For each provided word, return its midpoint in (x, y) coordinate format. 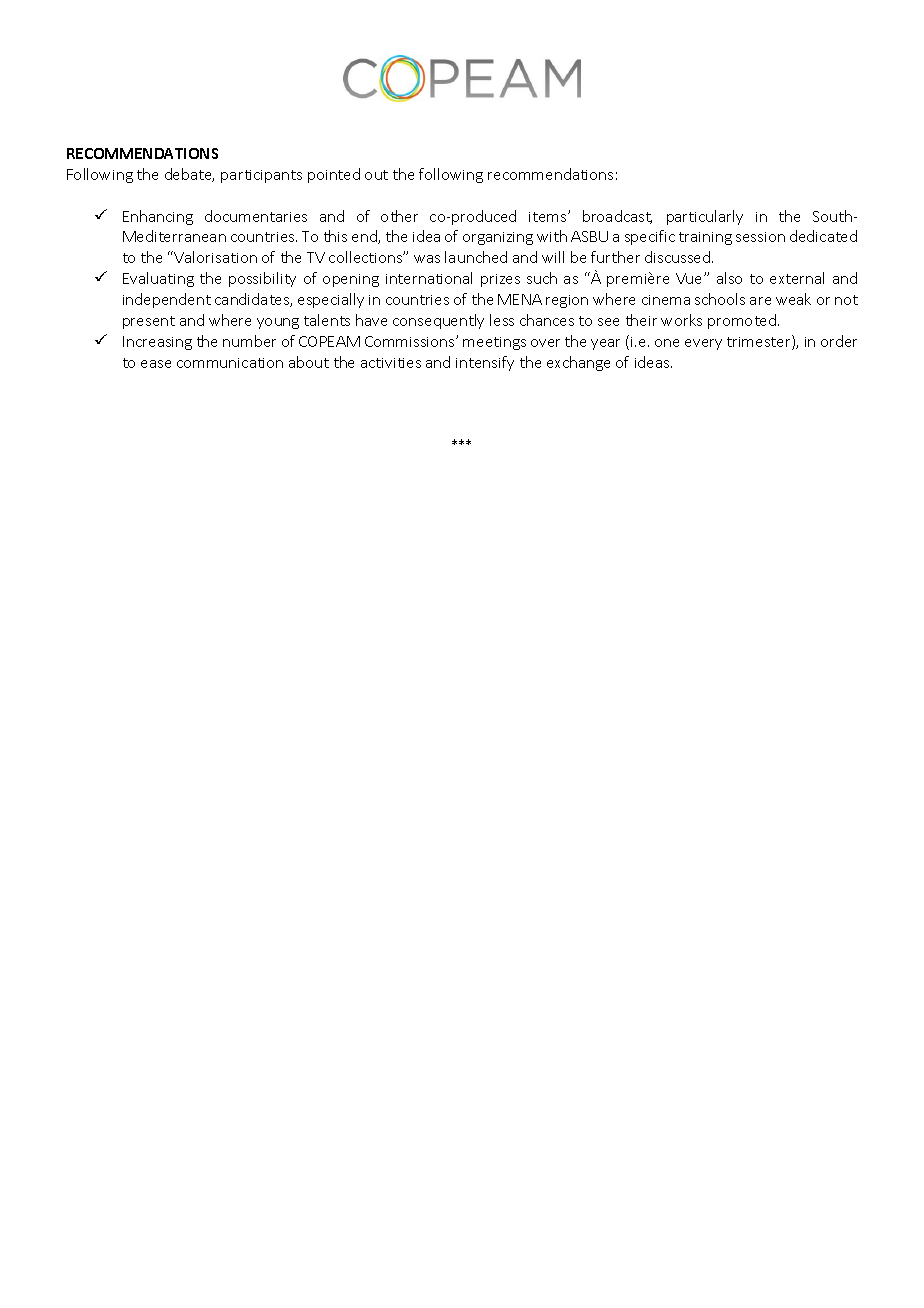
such (542, 278)
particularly (705, 217)
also (729, 278)
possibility (262, 279)
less (502, 320)
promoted (743, 321)
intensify (485, 363)
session (760, 237)
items (549, 217)
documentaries (256, 216)
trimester (760, 342)
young (278, 323)
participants (261, 176)
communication (230, 363)
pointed (334, 175)
